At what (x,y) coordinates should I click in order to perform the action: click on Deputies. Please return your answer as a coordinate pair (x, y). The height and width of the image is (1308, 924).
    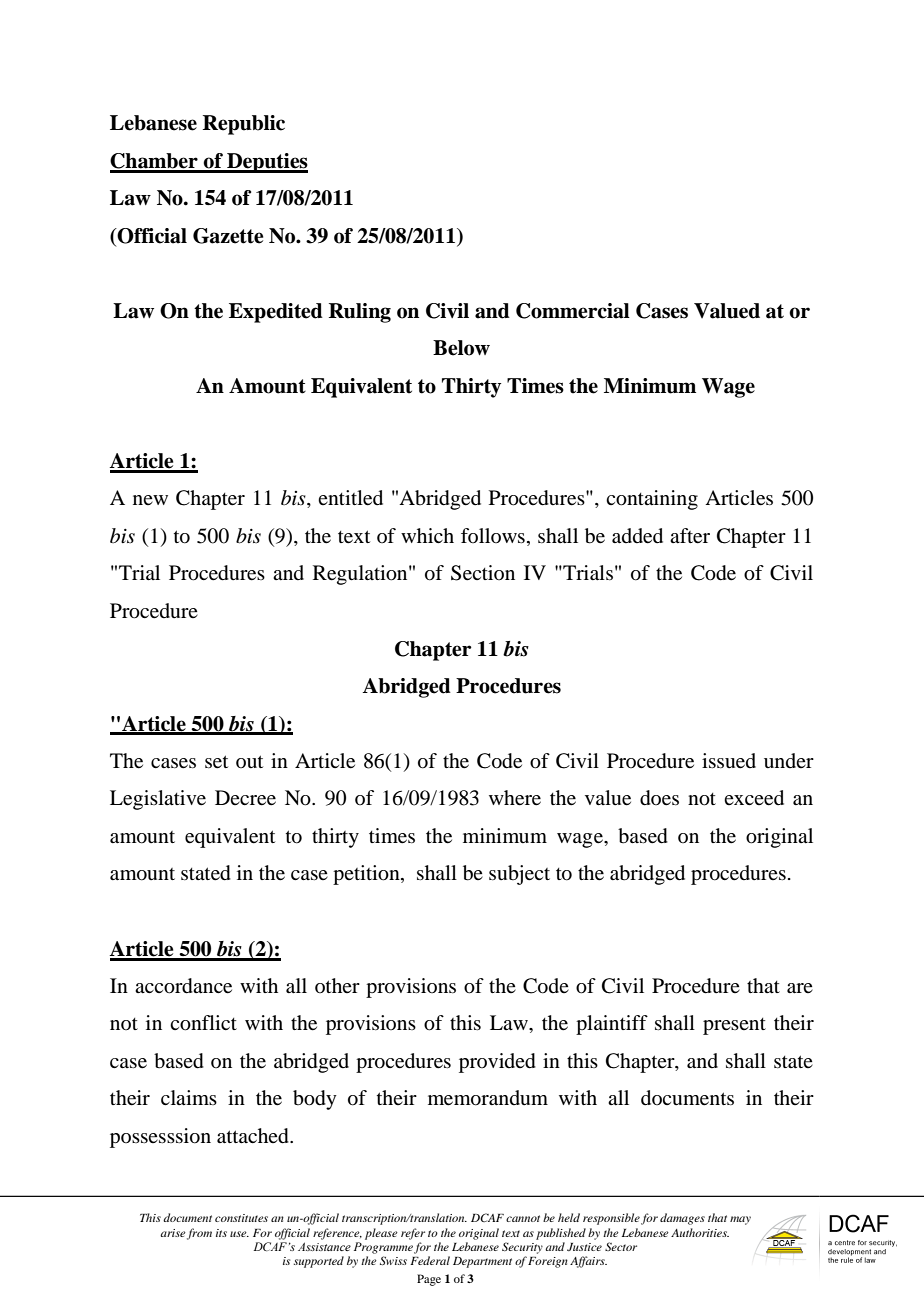
    Looking at the image, I should click on (266, 163).
